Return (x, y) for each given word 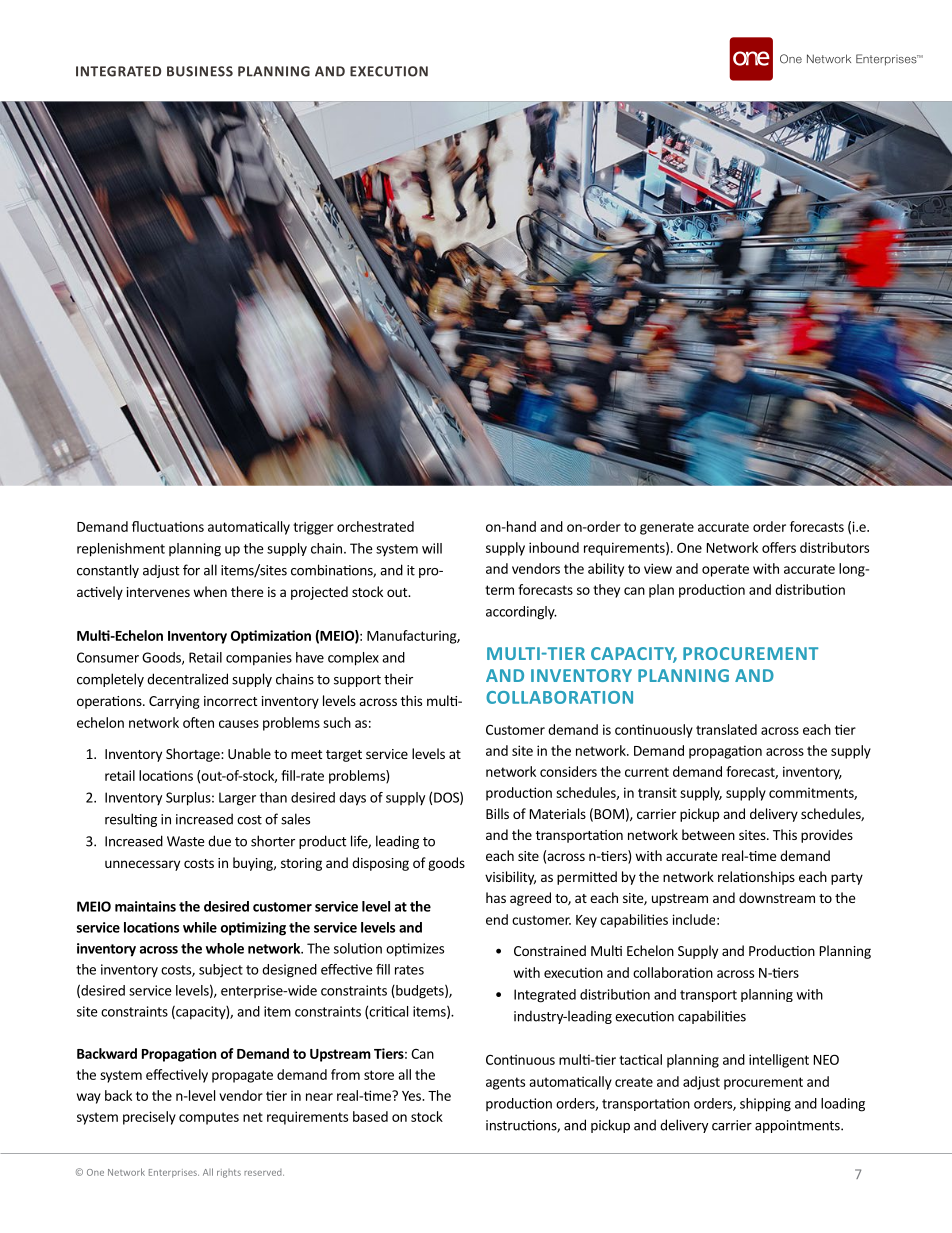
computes (209, 1118)
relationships (756, 878)
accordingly (521, 613)
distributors (834, 547)
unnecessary (142, 865)
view (658, 568)
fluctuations (168, 526)
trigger (313, 528)
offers (779, 547)
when (210, 591)
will (432, 548)
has (496, 897)
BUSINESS (200, 71)
